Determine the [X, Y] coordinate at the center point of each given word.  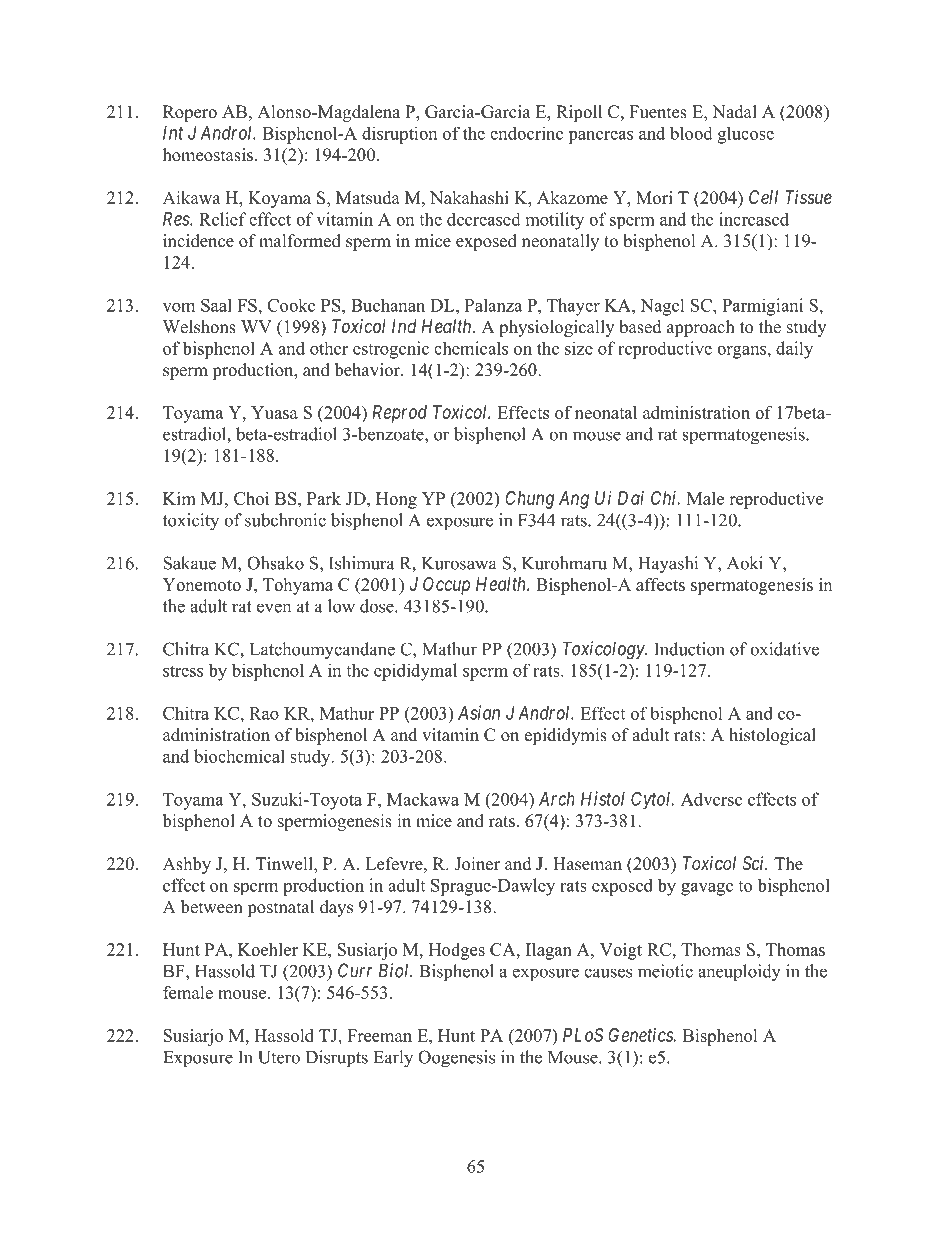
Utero [279, 1057]
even [274, 608]
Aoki [745, 563]
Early [393, 1059]
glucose [746, 135]
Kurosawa [459, 563]
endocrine [526, 133]
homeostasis [208, 155]
